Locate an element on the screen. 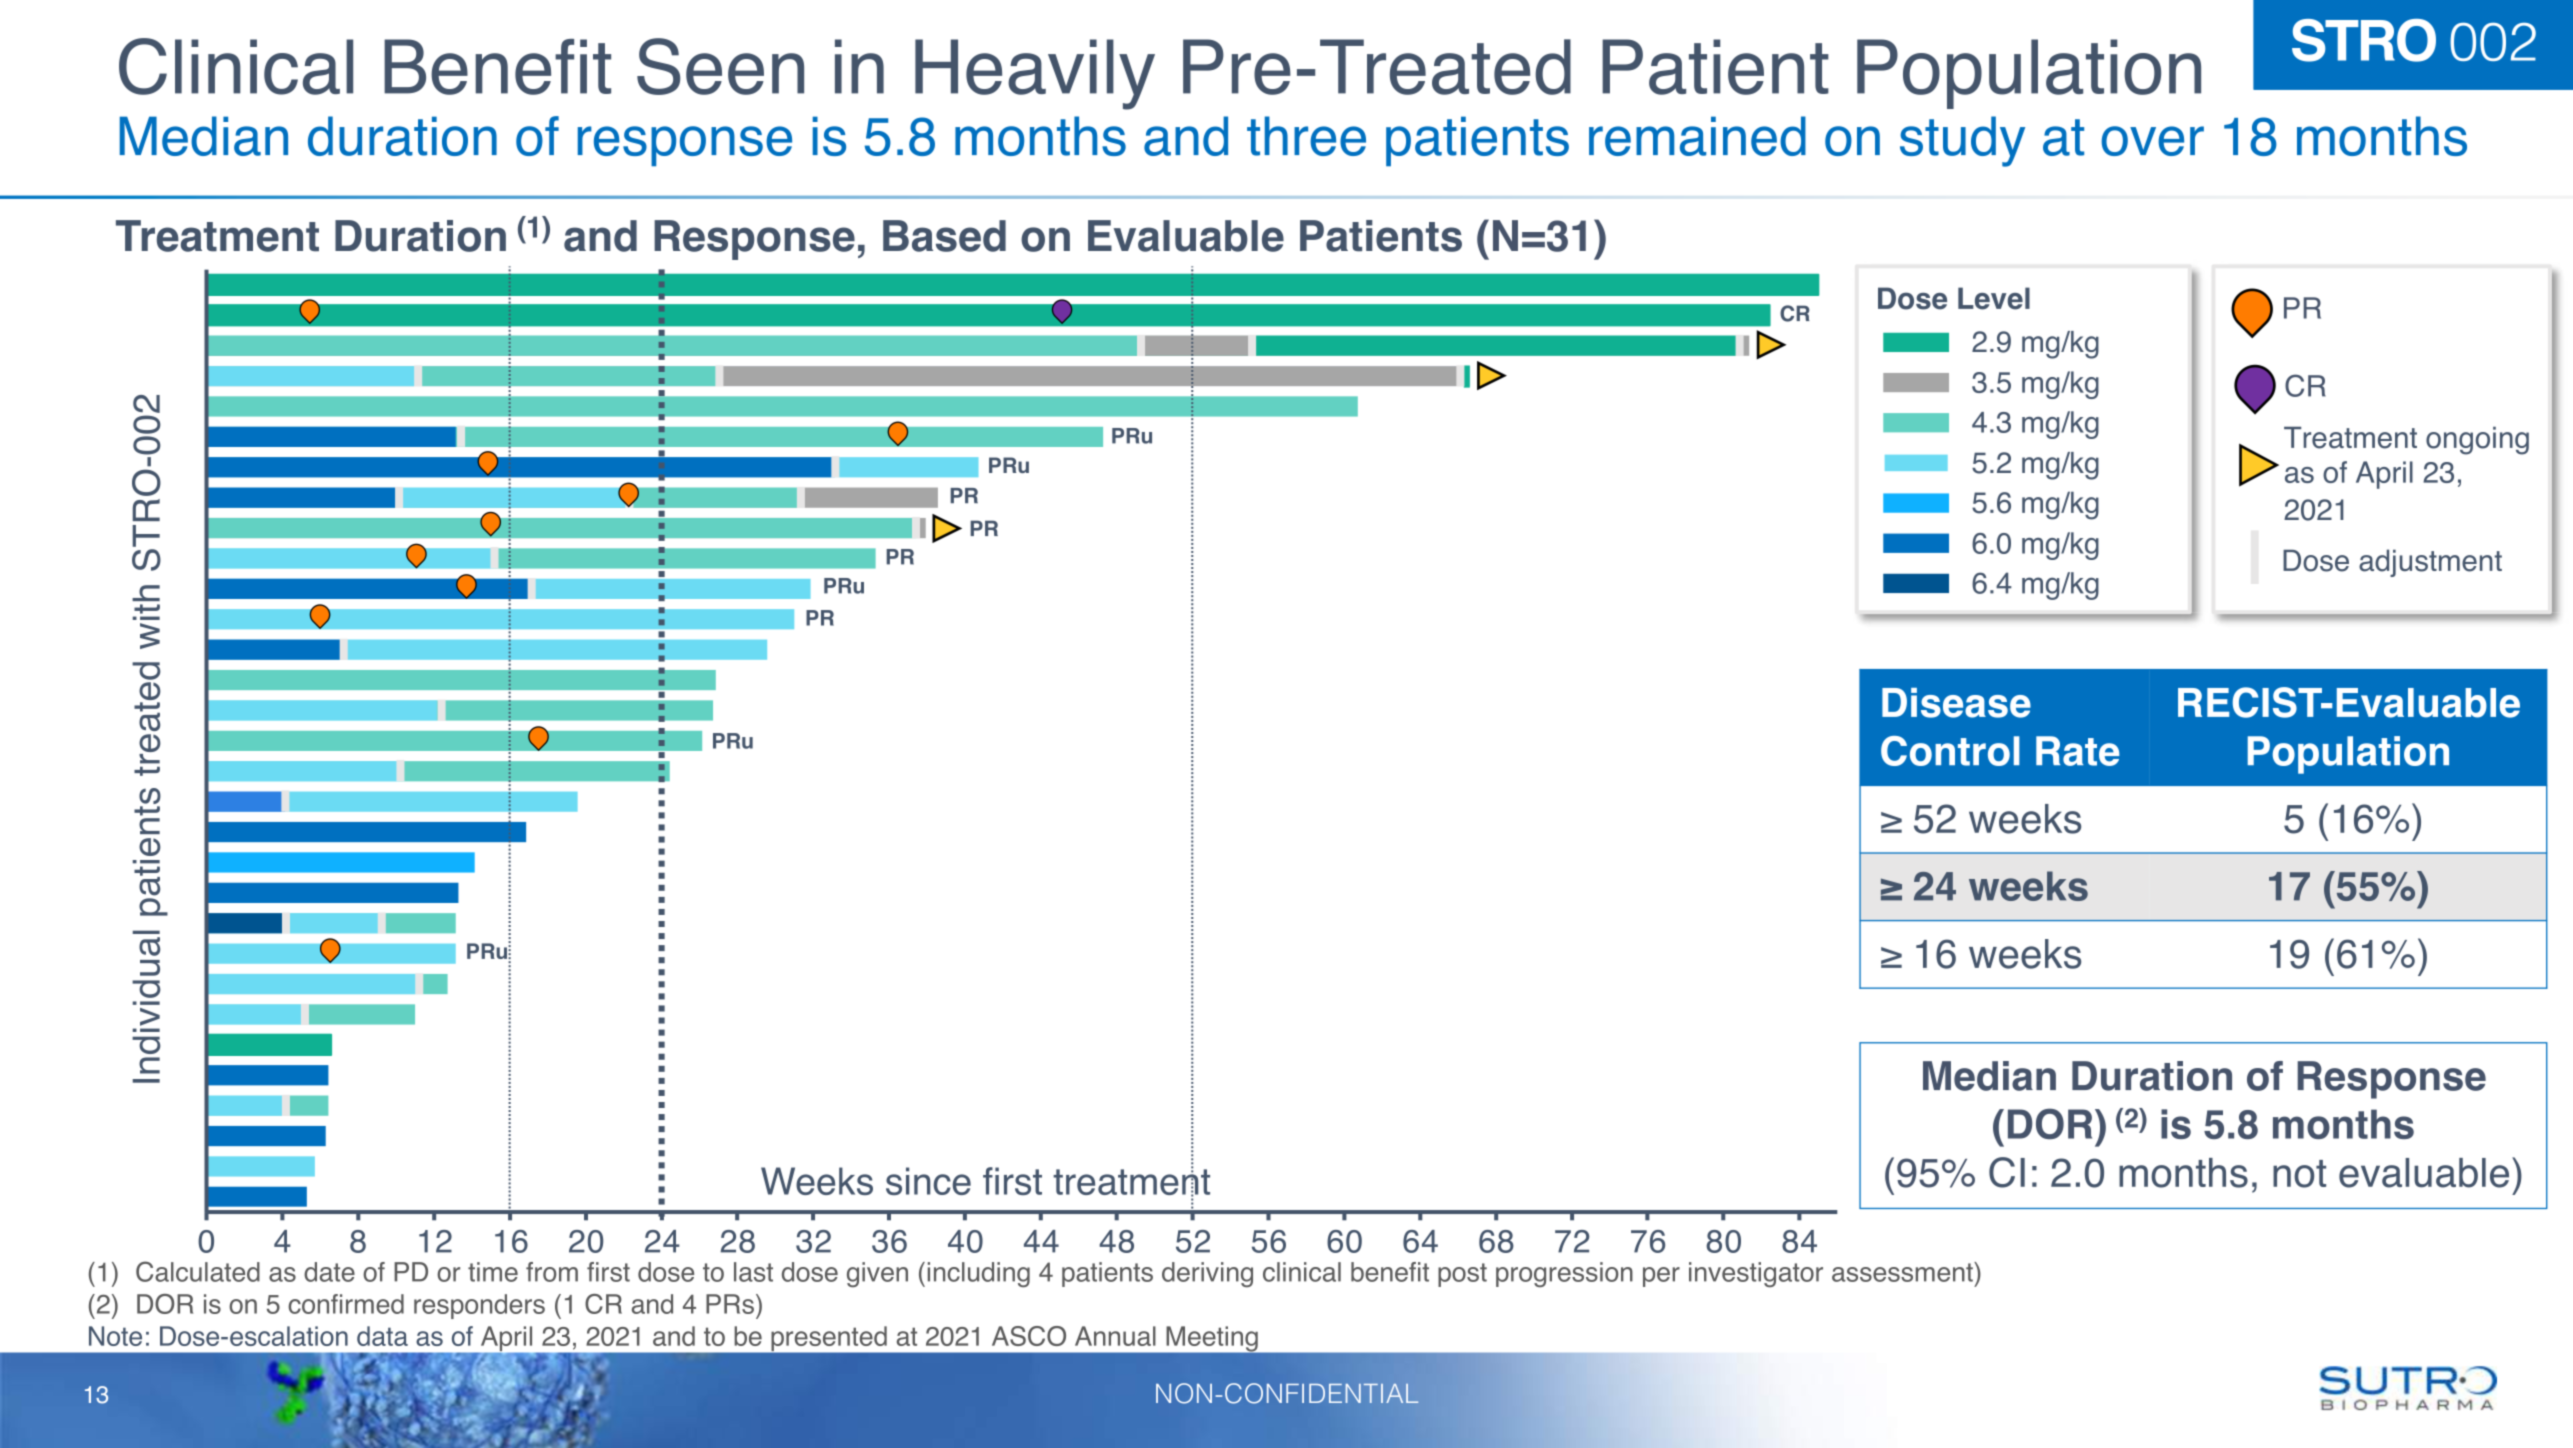 Image resolution: width=2573 pixels, height=1448 pixels. over is located at coordinates (2152, 141).
